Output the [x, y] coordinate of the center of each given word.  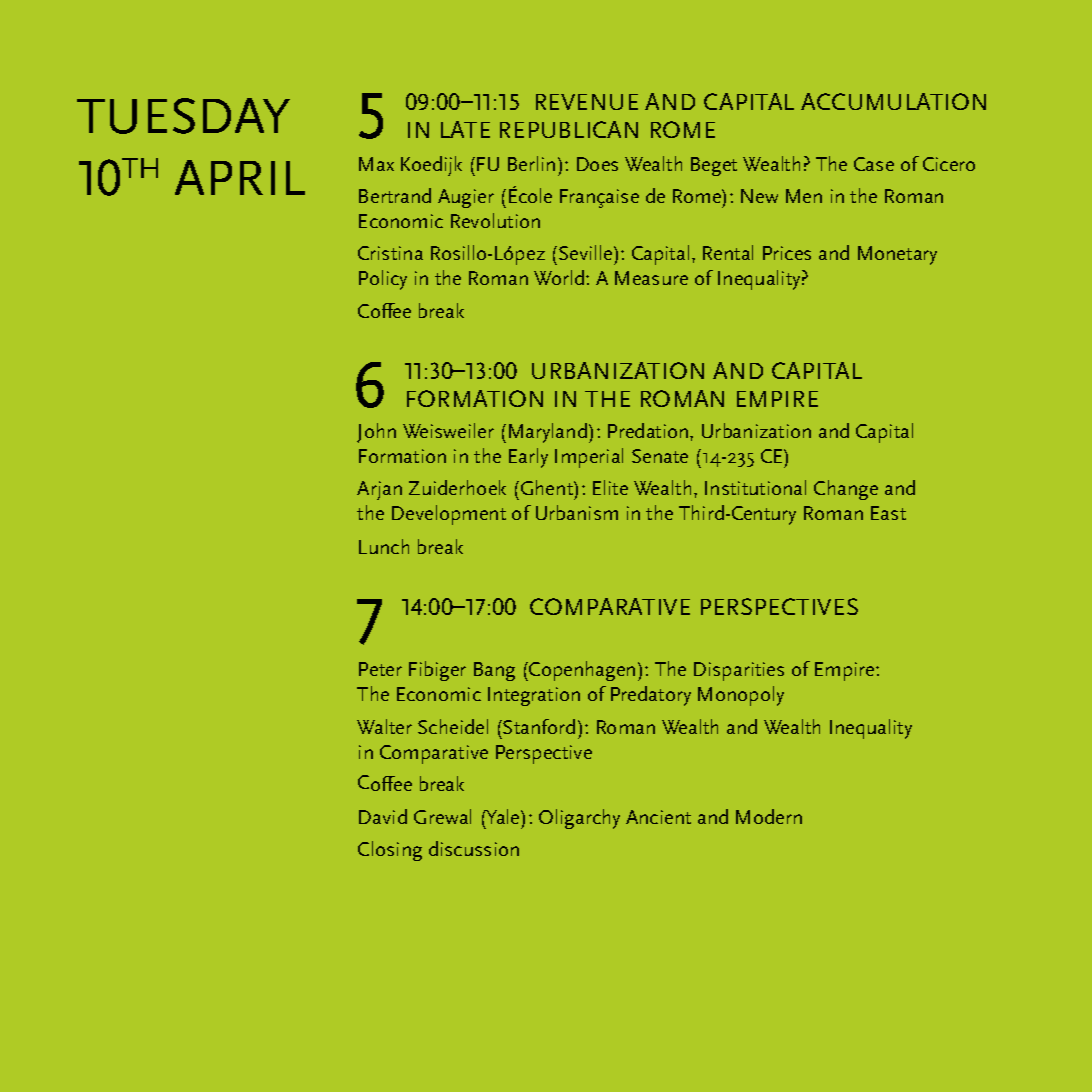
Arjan [379, 490]
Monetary [897, 255]
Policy [383, 280]
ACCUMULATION [893, 101]
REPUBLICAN [569, 129]
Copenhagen [582, 671]
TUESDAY [183, 116]
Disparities [739, 671]
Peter [380, 669]
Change [846, 490]
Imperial [589, 458]
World [560, 277]
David [383, 816]
